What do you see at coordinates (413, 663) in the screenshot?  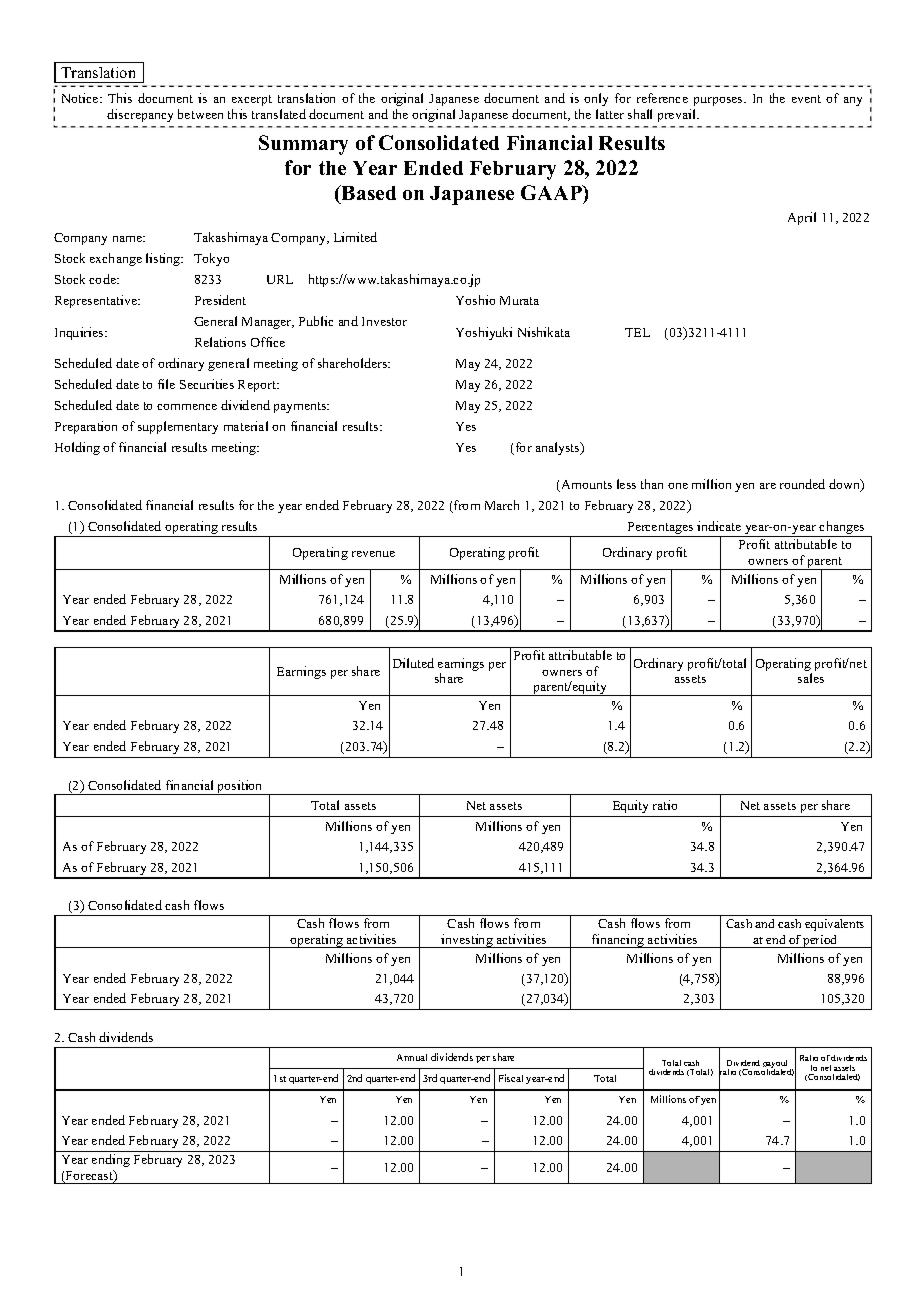 I see `Diluted` at bounding box center [413, 663].
